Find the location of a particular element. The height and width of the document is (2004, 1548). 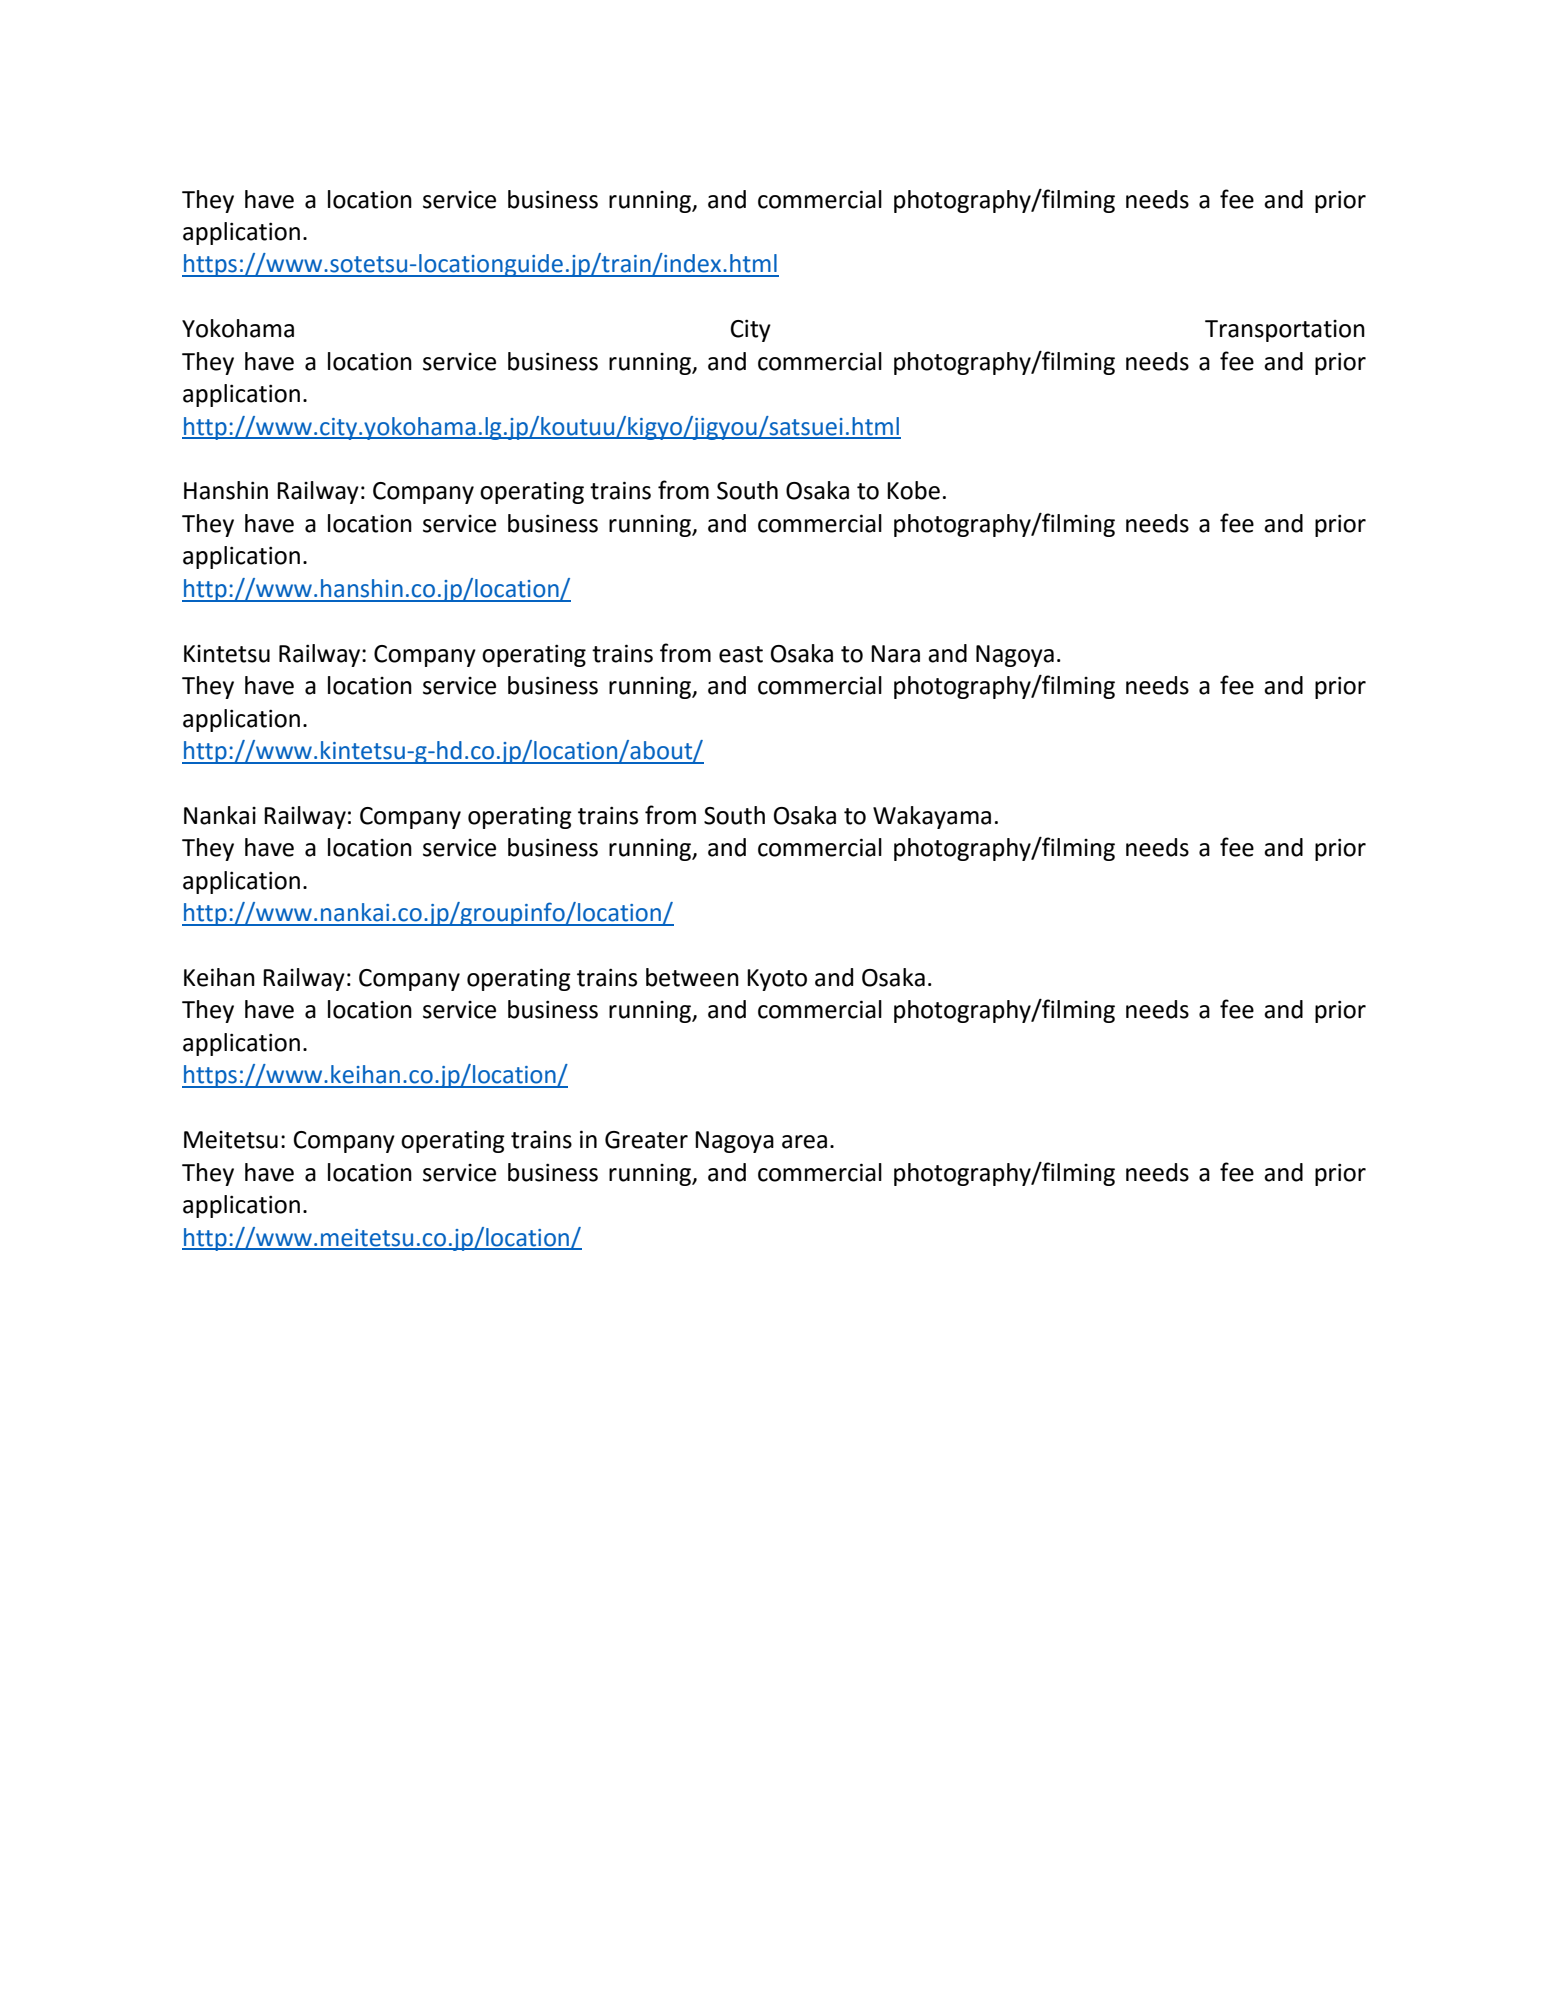

between is located at coordinates (692, 977).
